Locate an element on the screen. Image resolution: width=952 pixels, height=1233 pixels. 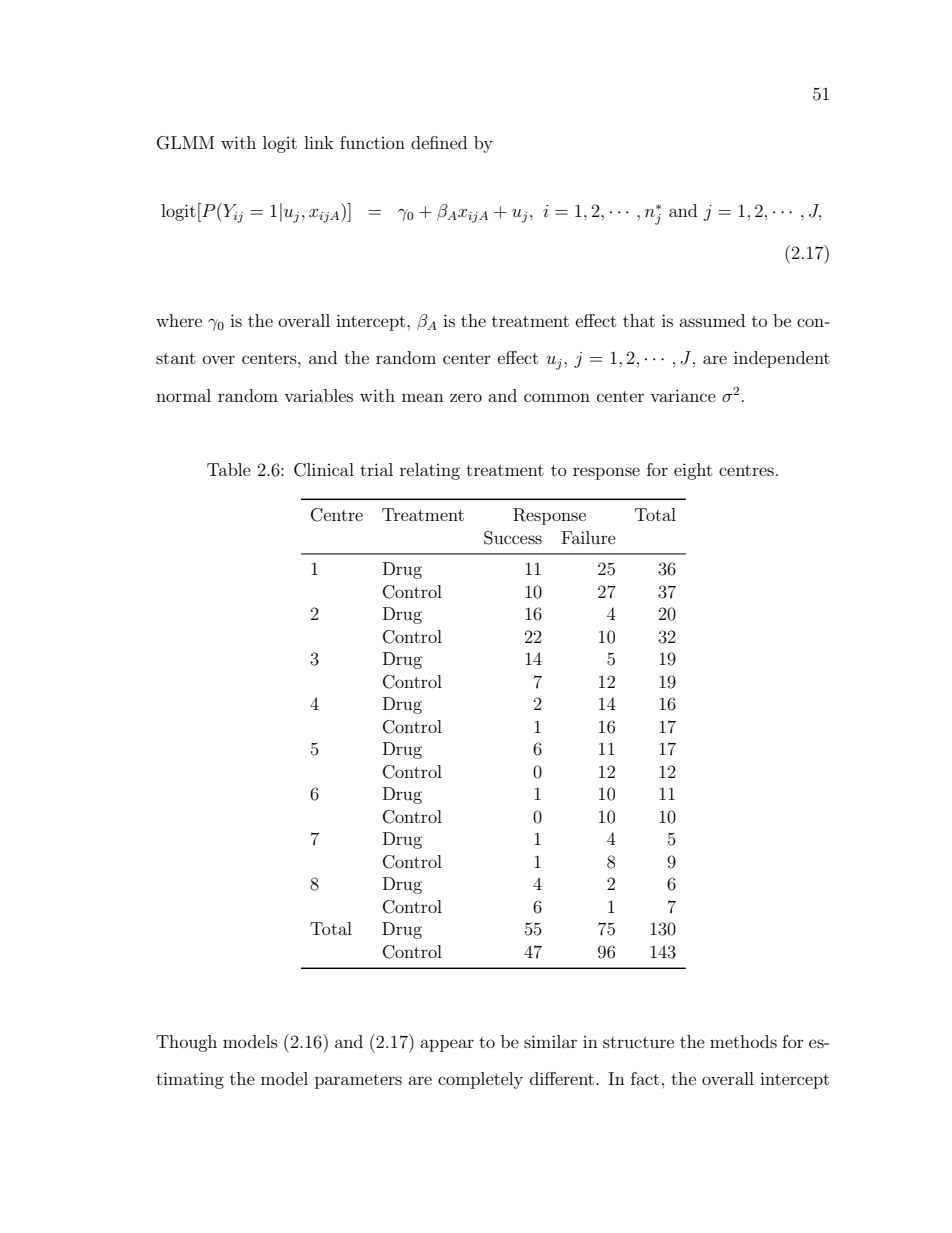
Though is located at coordinates (186, 1043).
